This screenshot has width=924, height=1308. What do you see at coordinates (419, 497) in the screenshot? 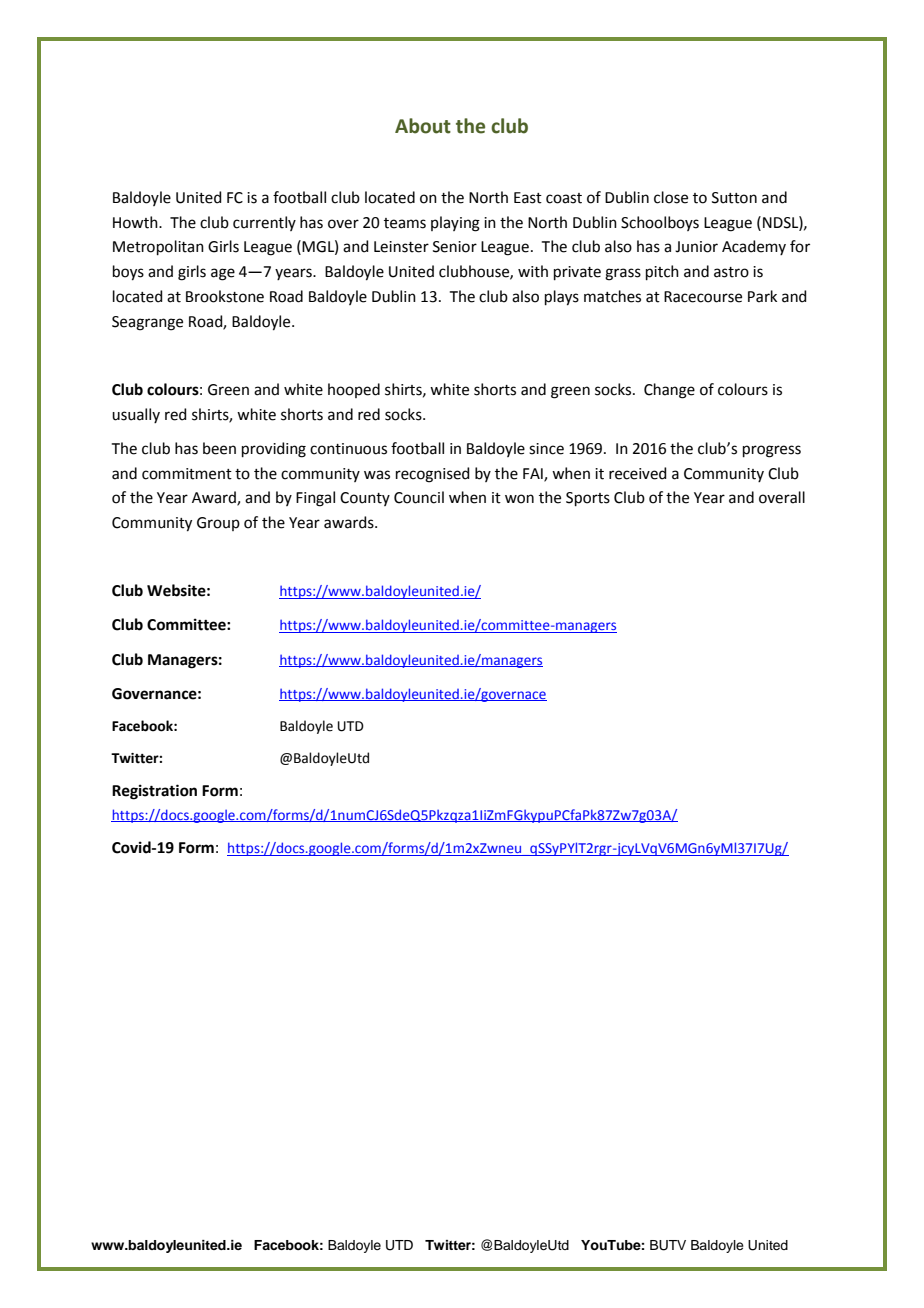
I see `Council` at bounding box center [419, 497].
